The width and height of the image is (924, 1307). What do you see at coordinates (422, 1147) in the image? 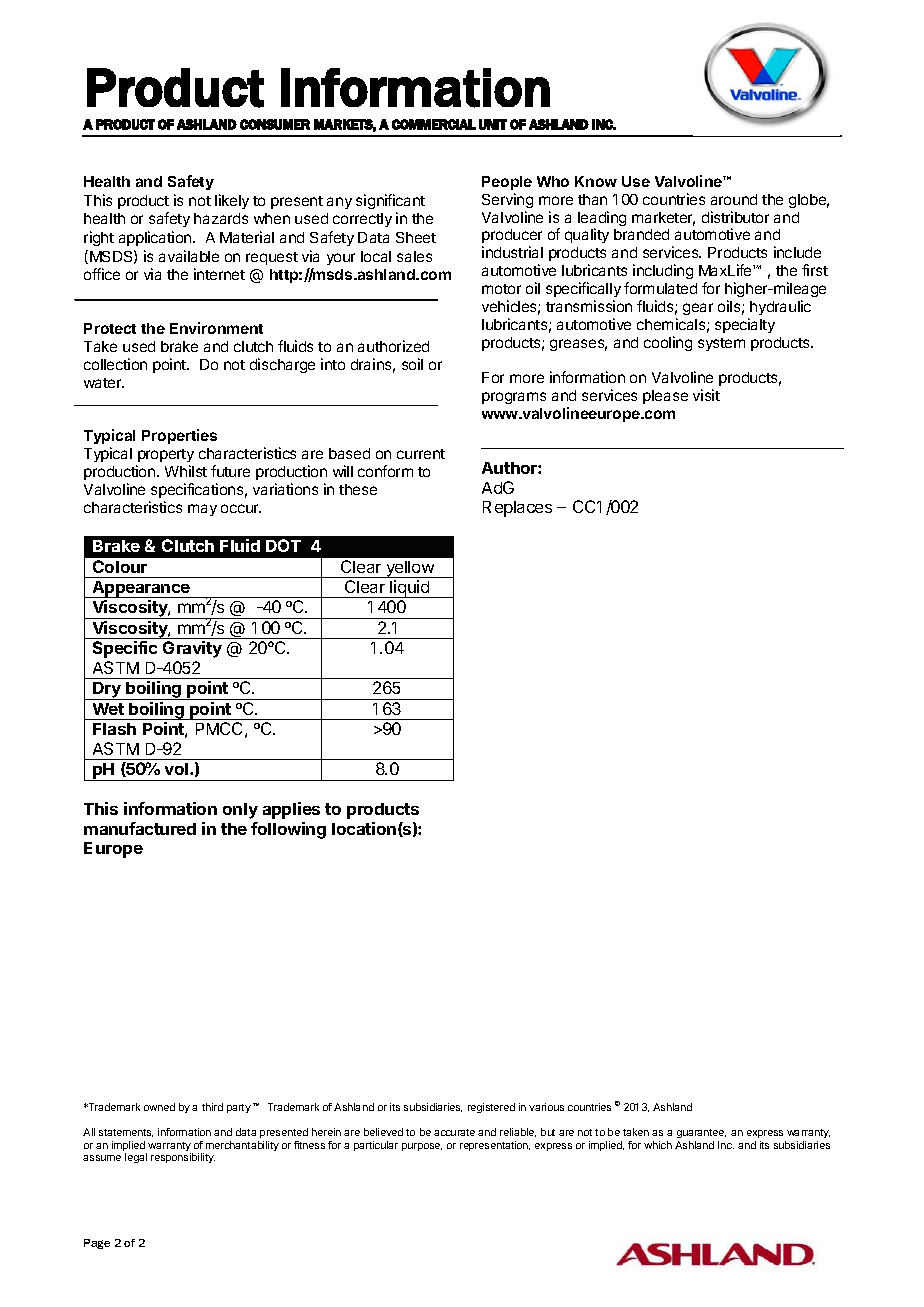
I see `purpose` at bounding box center [422, 1147].
